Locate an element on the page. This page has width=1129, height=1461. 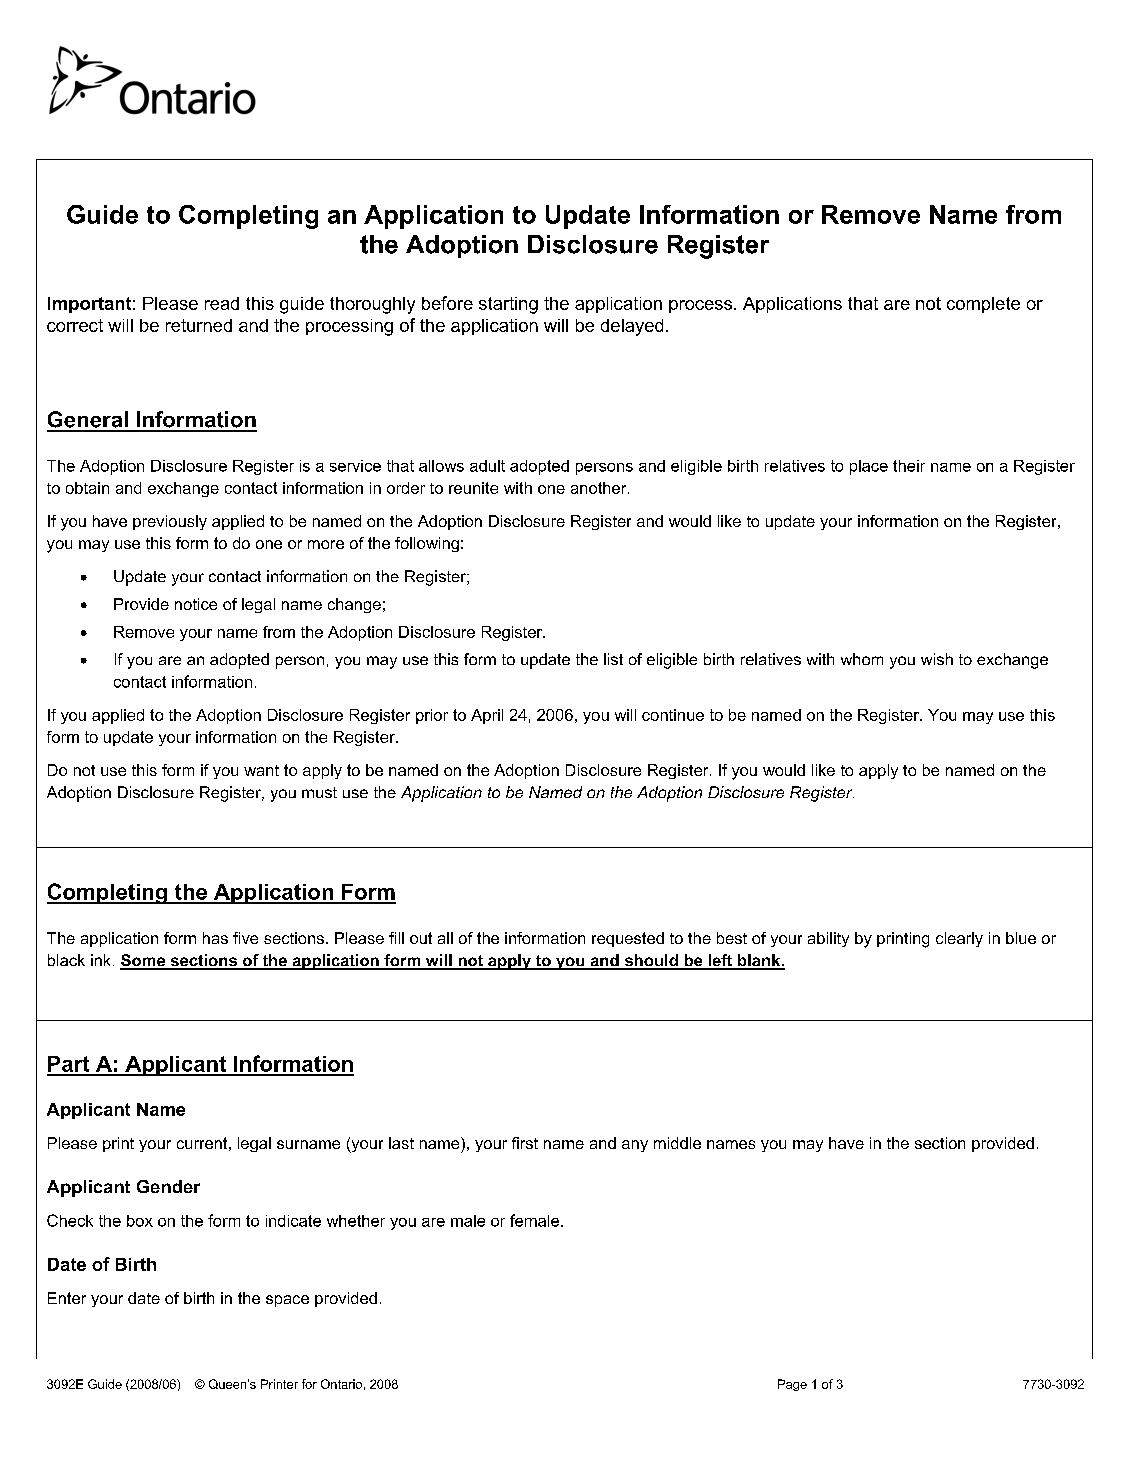
complete is located at coordinates (983, 305).
